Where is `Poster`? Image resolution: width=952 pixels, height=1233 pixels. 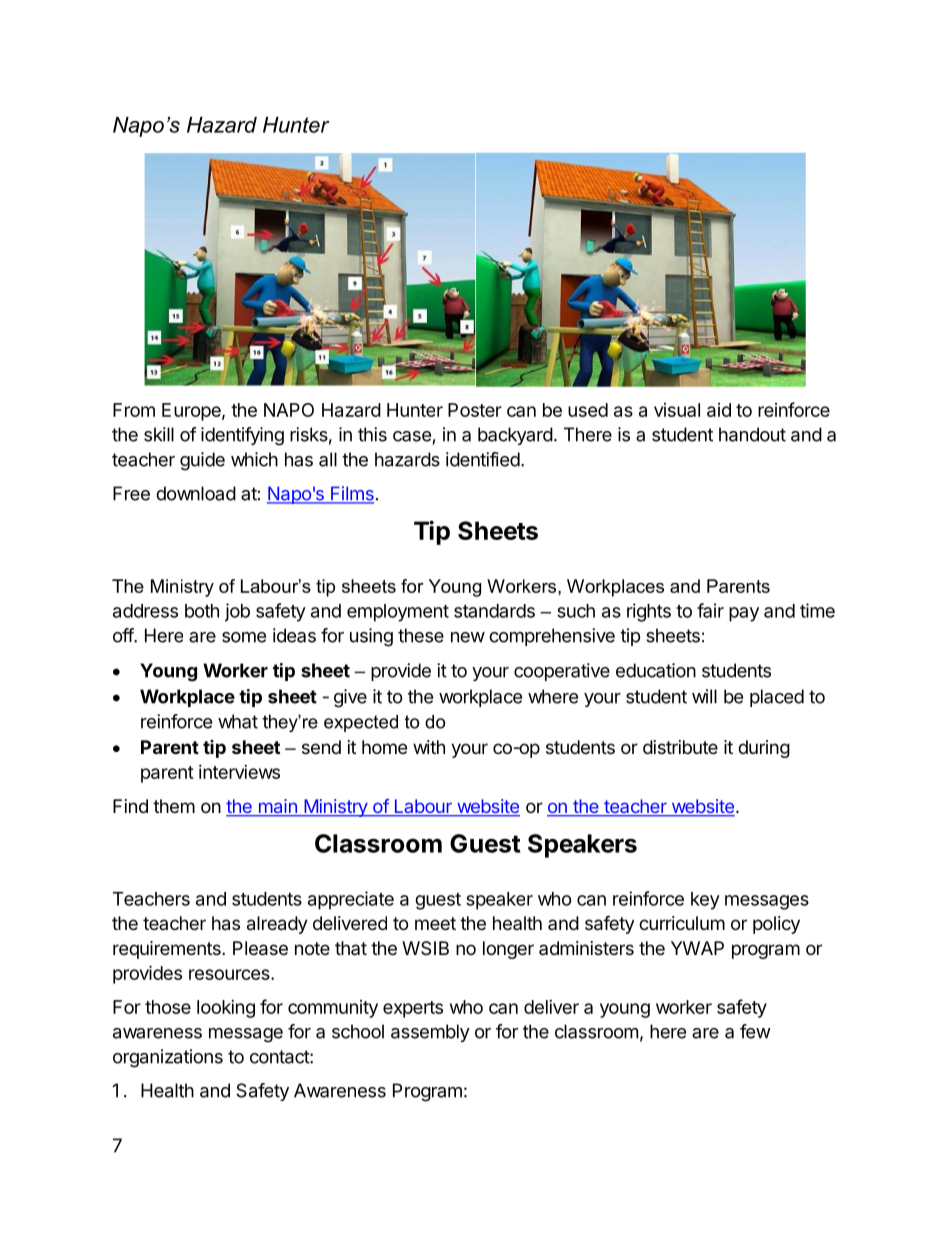
Poster is located at coordinates (475, 410).
